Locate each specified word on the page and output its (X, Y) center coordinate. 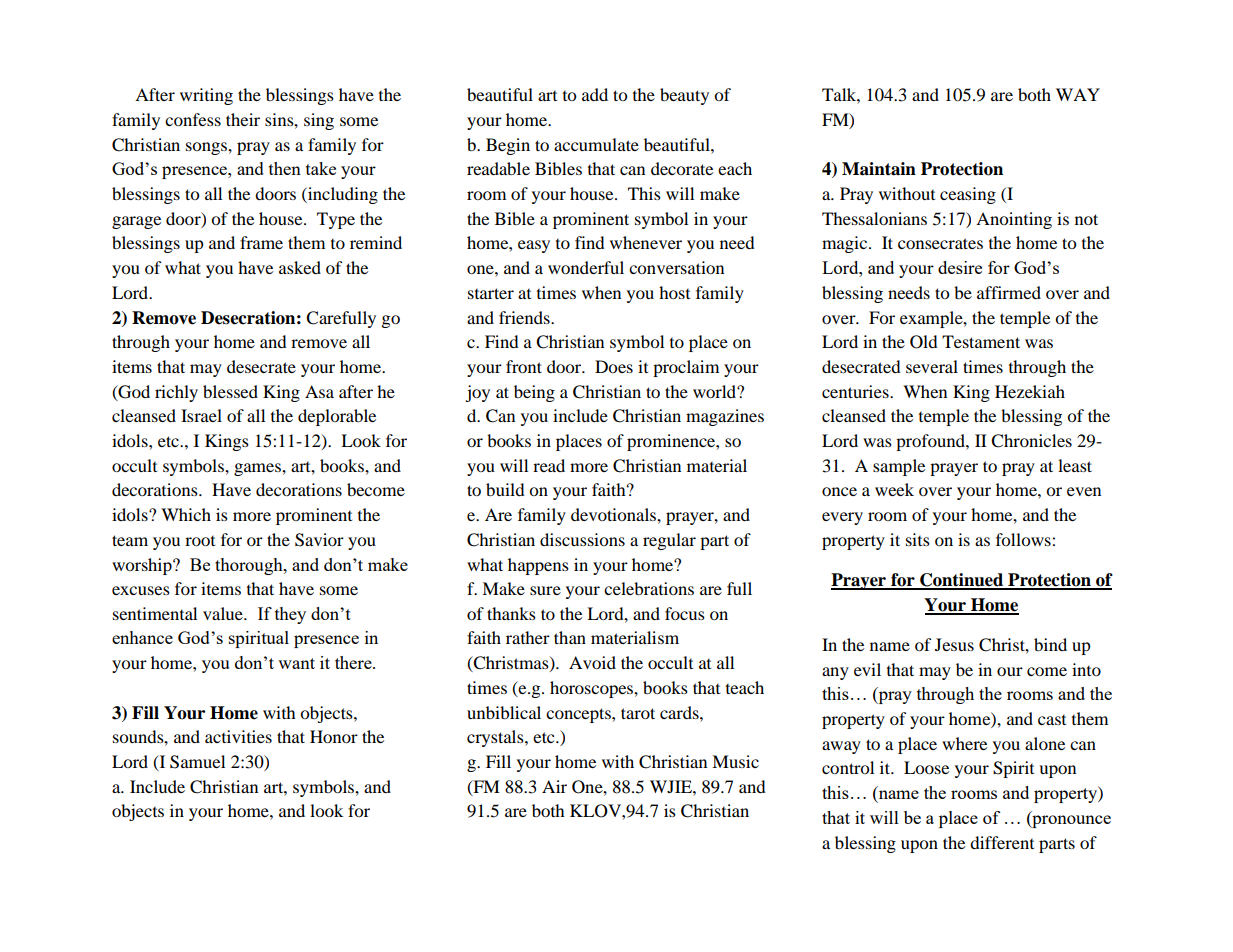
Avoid (592, 662)
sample (899, 467)
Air (554, 786)
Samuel (197, 762)
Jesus (954, 644)
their (243, 119)
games (258, 469)
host (674, 292)
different (1002, 842)
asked (300, 267)
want (296, 663)
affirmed (1009, 292)
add (595, 94)
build (505, 489)
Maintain (879, 169)
